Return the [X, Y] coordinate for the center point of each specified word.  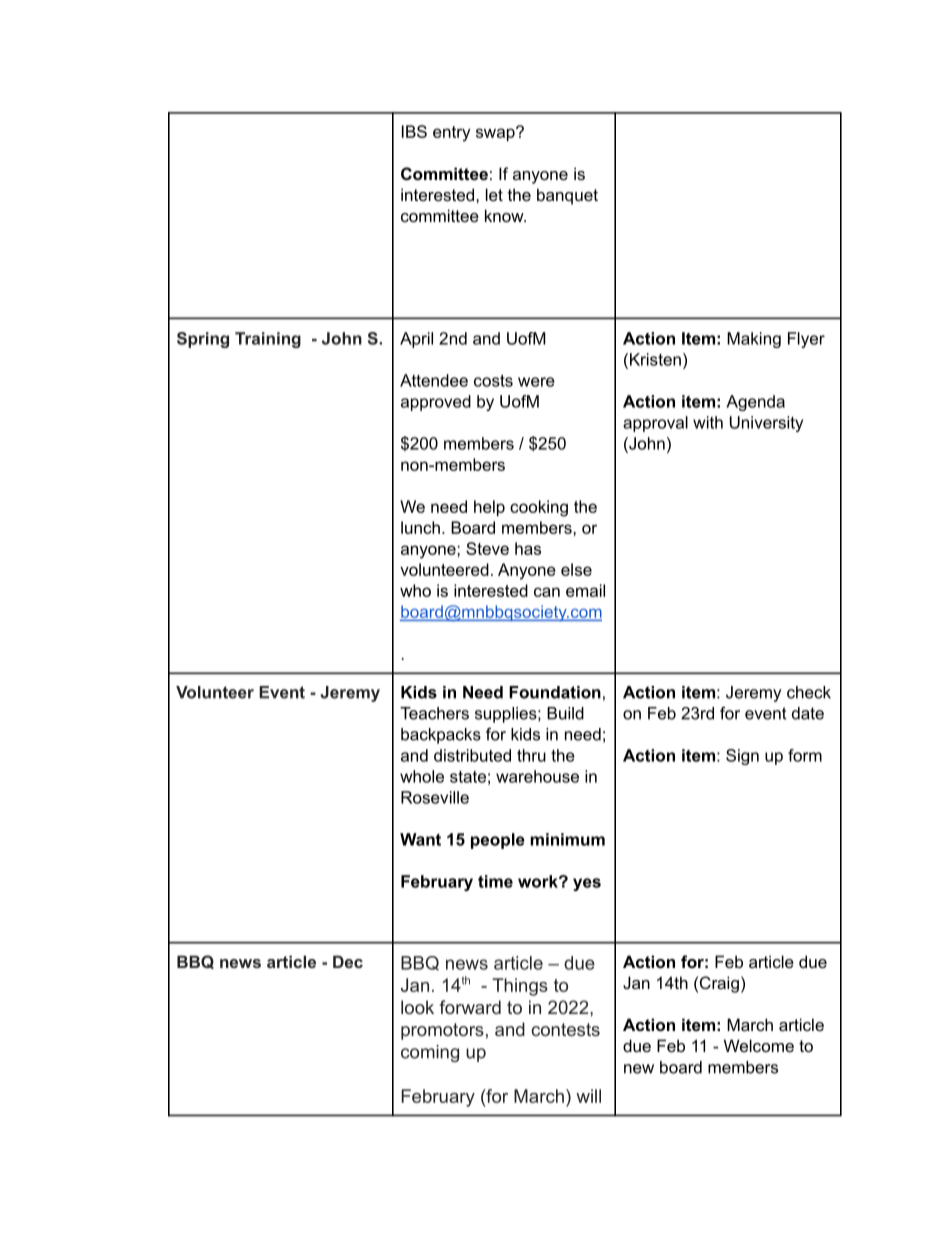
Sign [742, 757]
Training [268, 340]
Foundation [555, 692]
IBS [414, 131]
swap [496, 134]
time [495, 881]
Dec [348, 961]
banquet [567, 196]
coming [430, 1053]
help [489, 508]
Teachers [434, 713]
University [766, 424]
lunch [420, 527]
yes [587, 884]
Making [754, 340]
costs [493, 380]
